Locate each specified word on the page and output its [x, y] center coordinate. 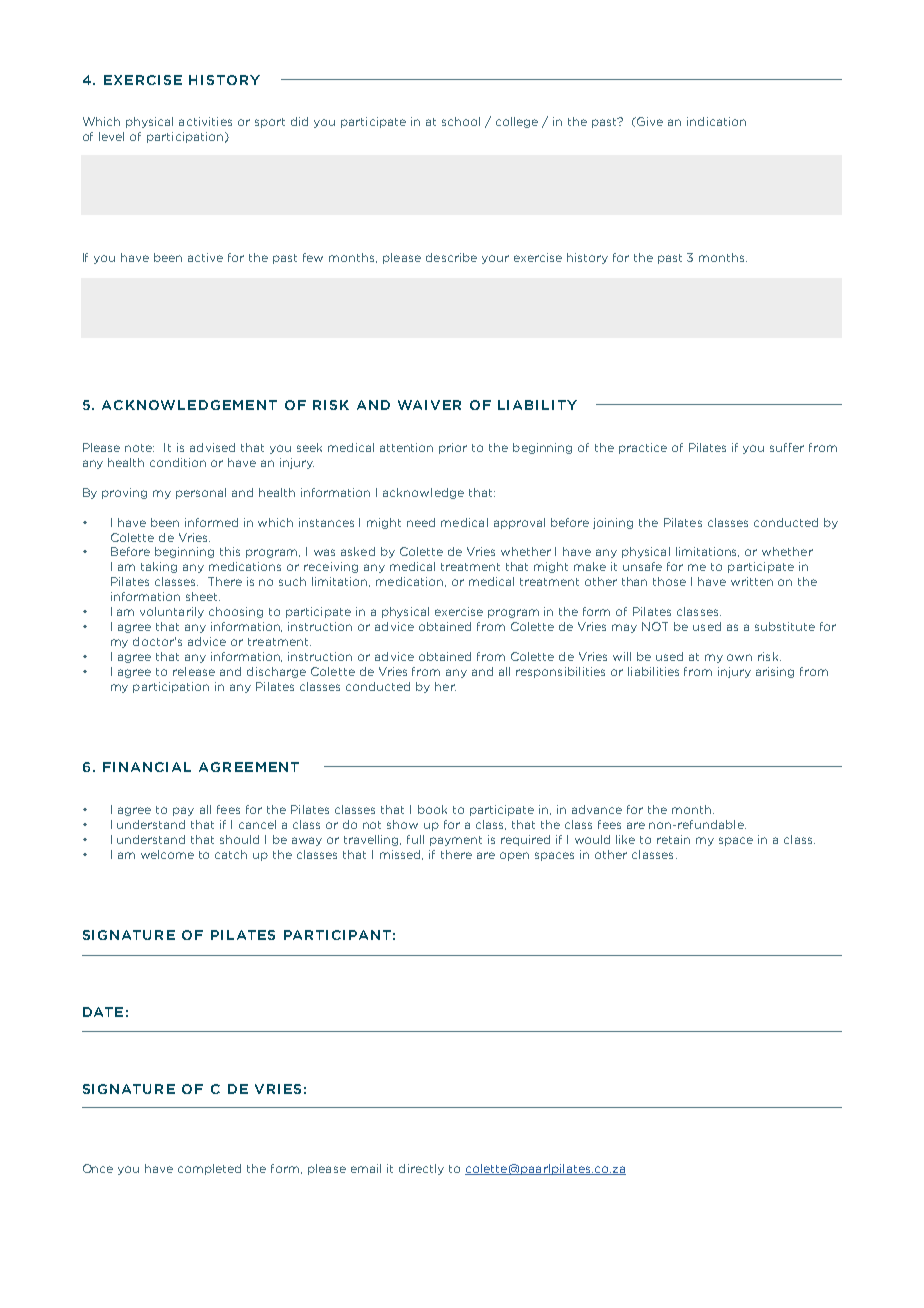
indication [716, 121]
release [194, 671]
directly [421, 1169]
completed [209, 1169]
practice [643, 448]
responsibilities [560, 672]
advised [212, 447]
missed [401, 855]
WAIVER [429, 405]
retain [673, 839]
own [739, 657]
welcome [167, 854]
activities [205, 121]
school [461, 121]
